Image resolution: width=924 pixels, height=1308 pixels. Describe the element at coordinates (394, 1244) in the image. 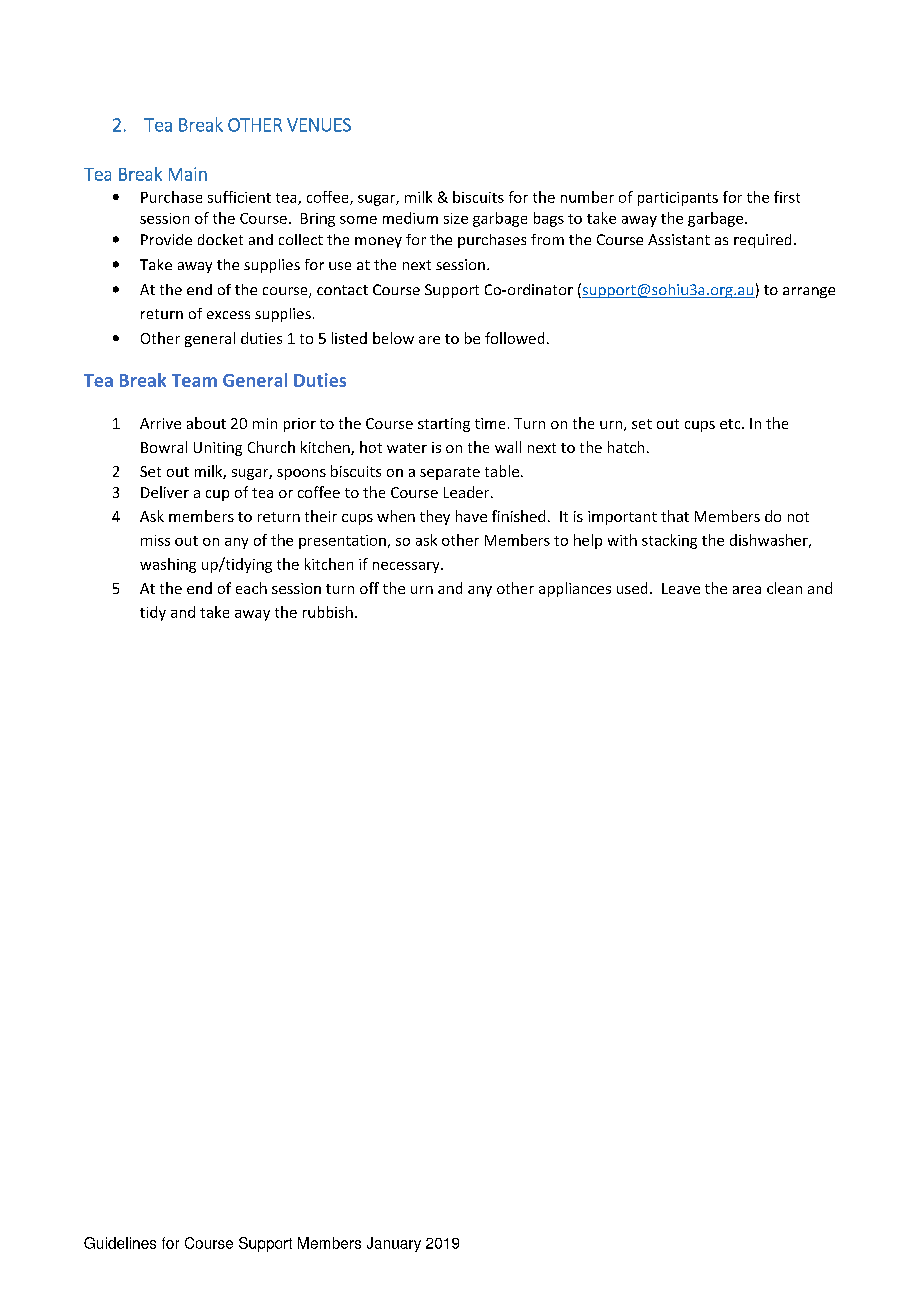

I see `January` at that location.
